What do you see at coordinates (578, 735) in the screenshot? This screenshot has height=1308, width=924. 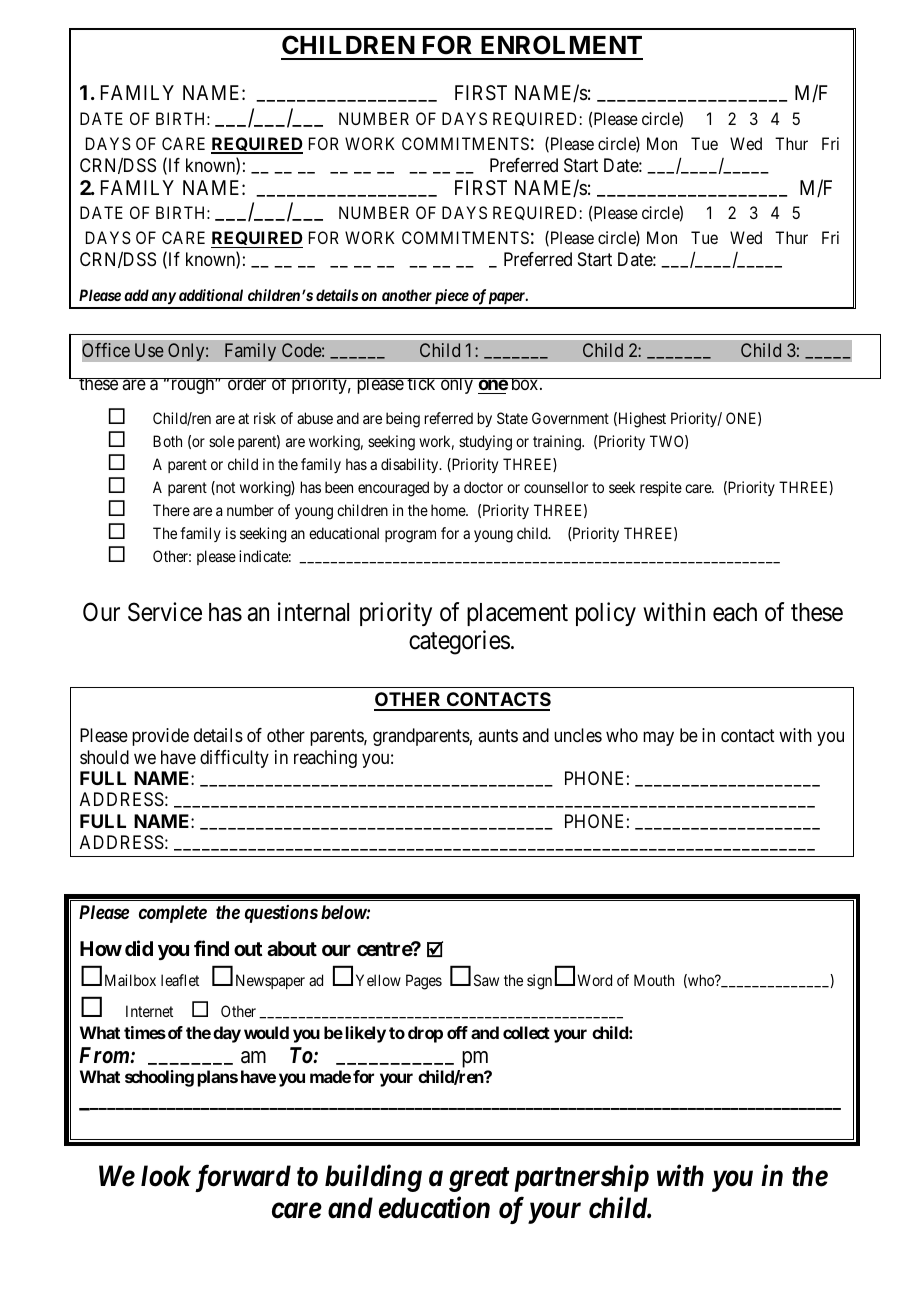 I see `uncles` at bounding box center [578, 735].
